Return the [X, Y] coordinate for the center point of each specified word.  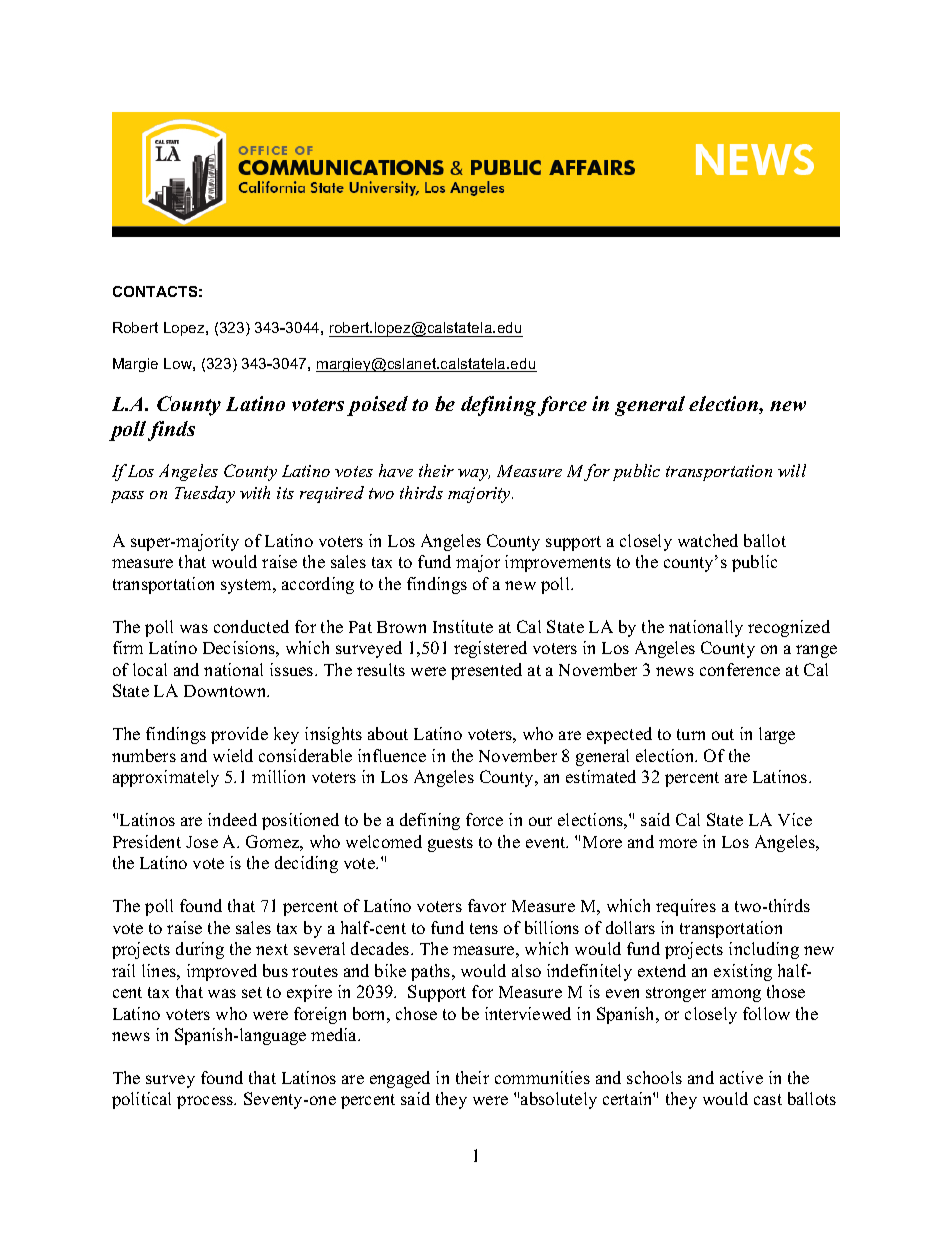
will [792, 470]
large [777, 735]
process [206, 1102]
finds [171, 431]
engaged [400, 1079]
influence [392, 755]
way [474, 475]
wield [233, 755]
